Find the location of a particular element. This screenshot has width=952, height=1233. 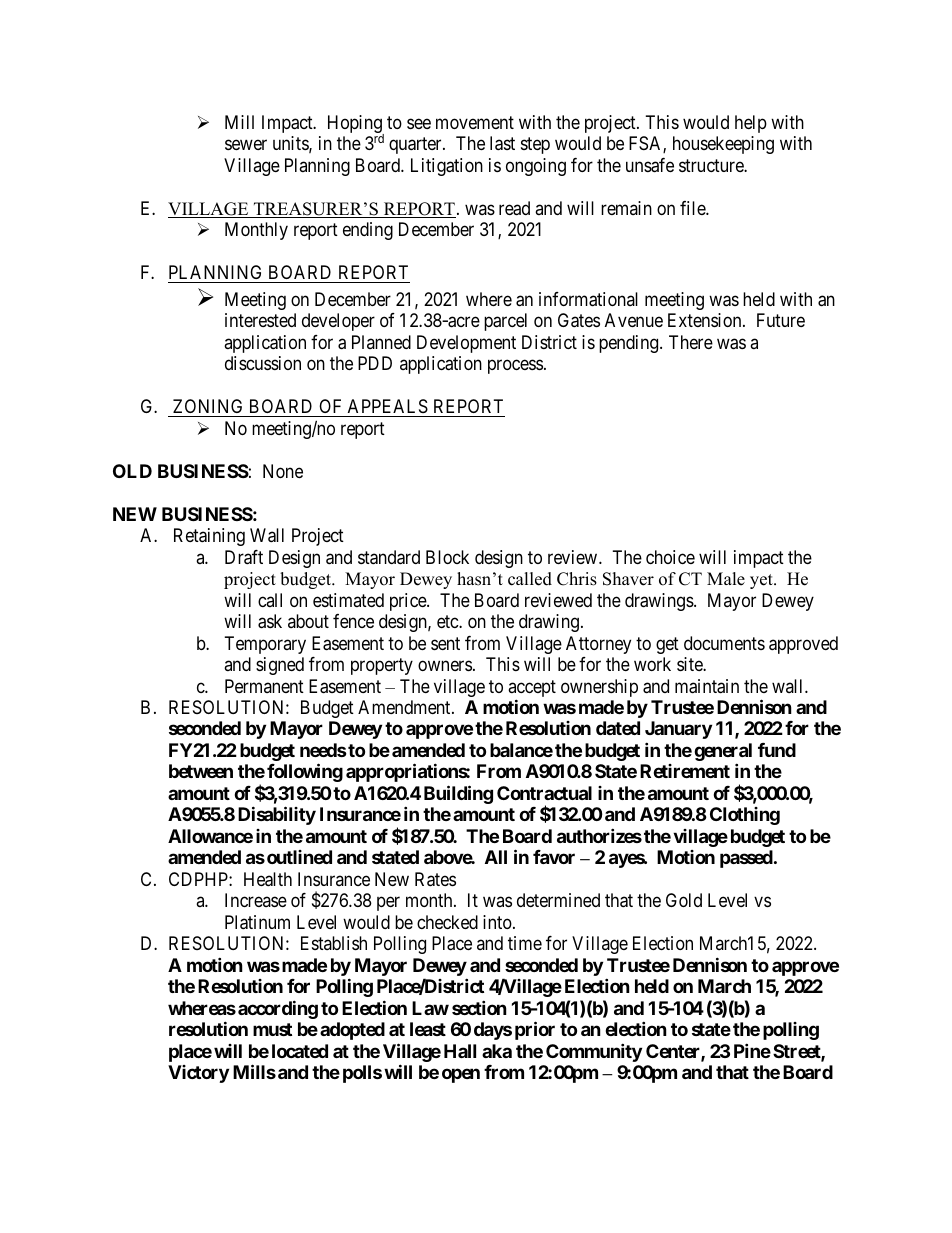

general is located at coordinates (723, 753).
